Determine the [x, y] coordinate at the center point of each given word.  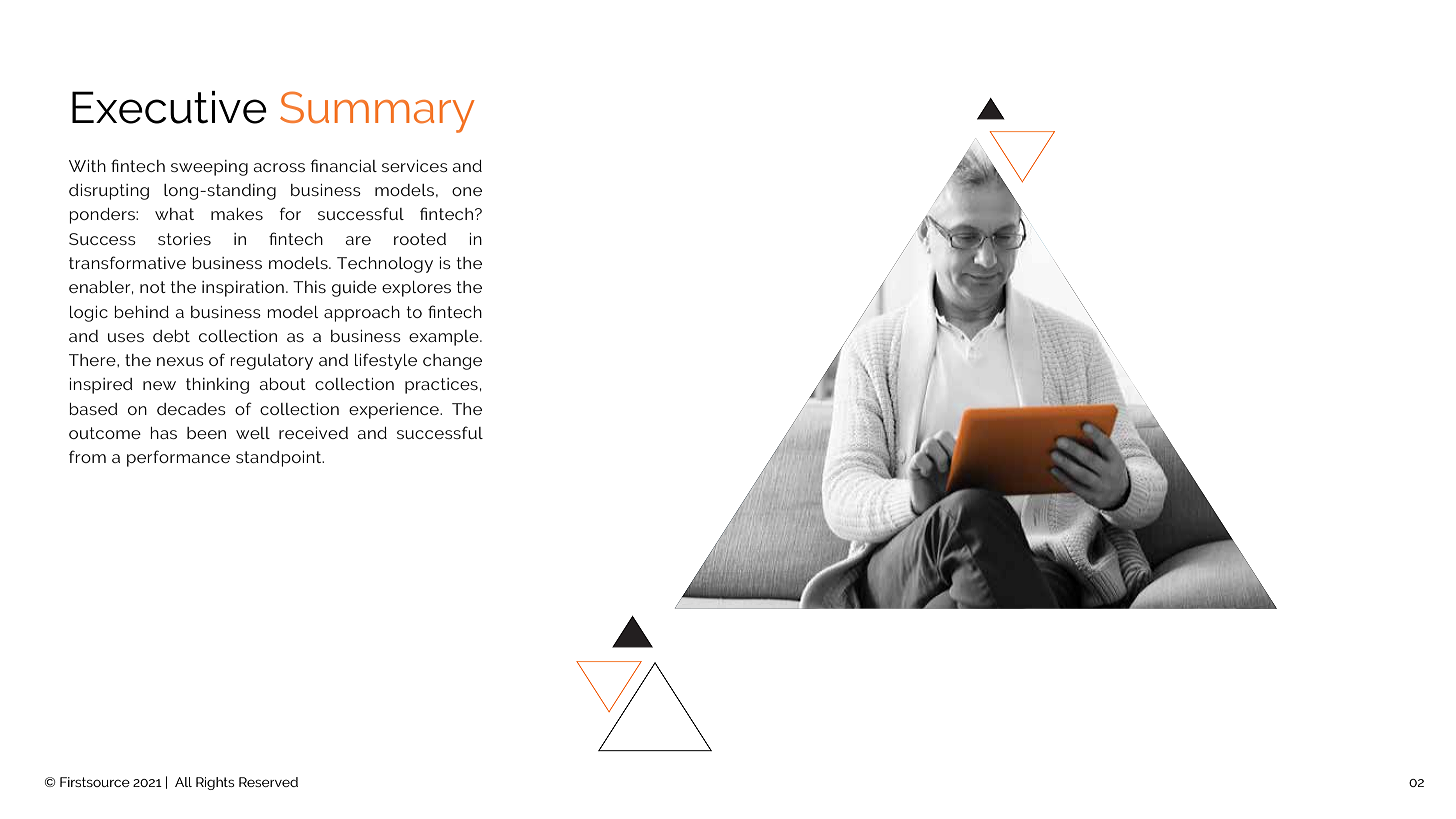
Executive [169, 107]
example [445, 338]
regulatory [272, 362]
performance [178, 458]
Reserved [268, 782]
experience [395, 411]
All [183, 782]
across [279, 167]
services [415, 166]
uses [126, 337]
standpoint [280, 459]
